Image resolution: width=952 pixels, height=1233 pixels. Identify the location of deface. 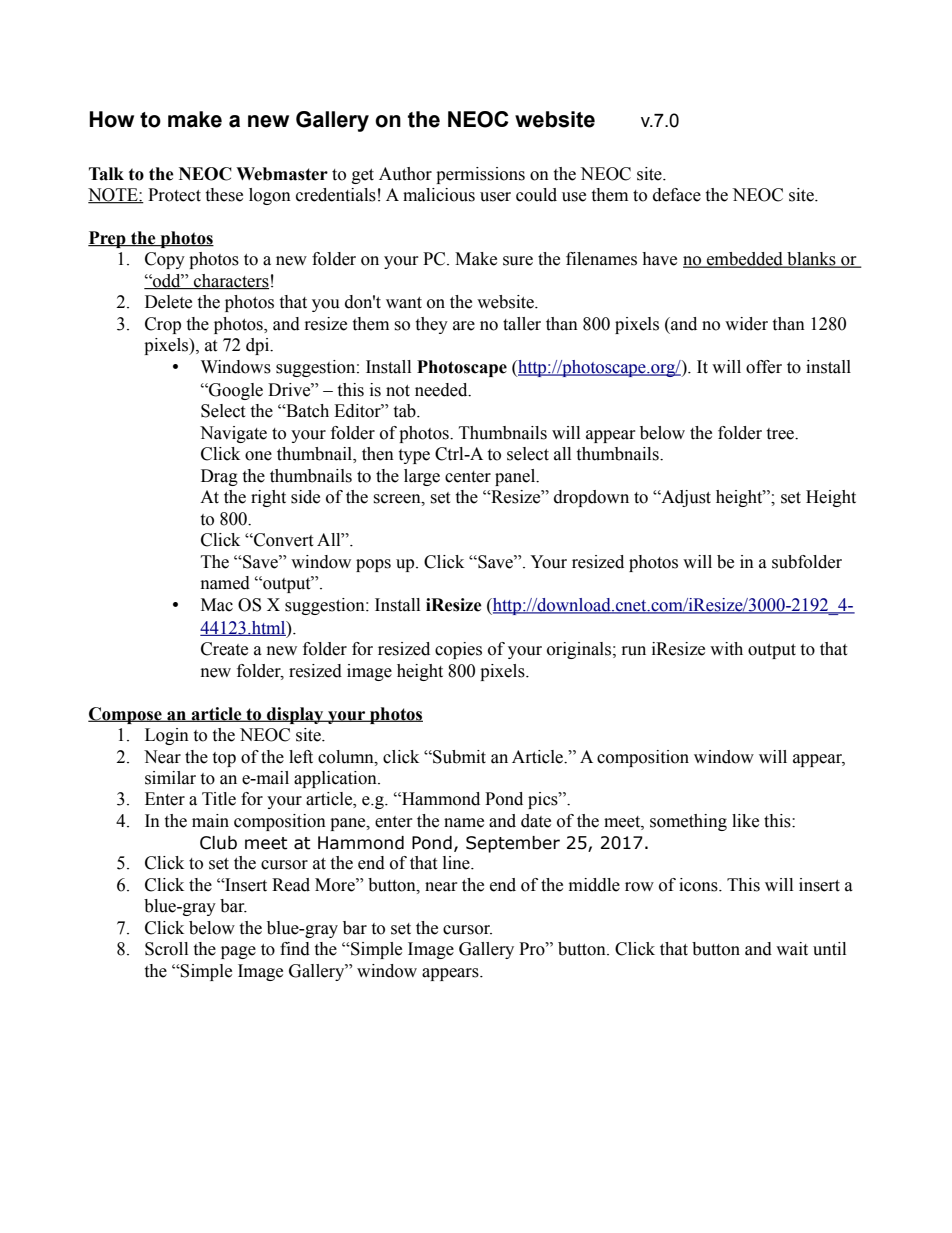
(677, 195).
